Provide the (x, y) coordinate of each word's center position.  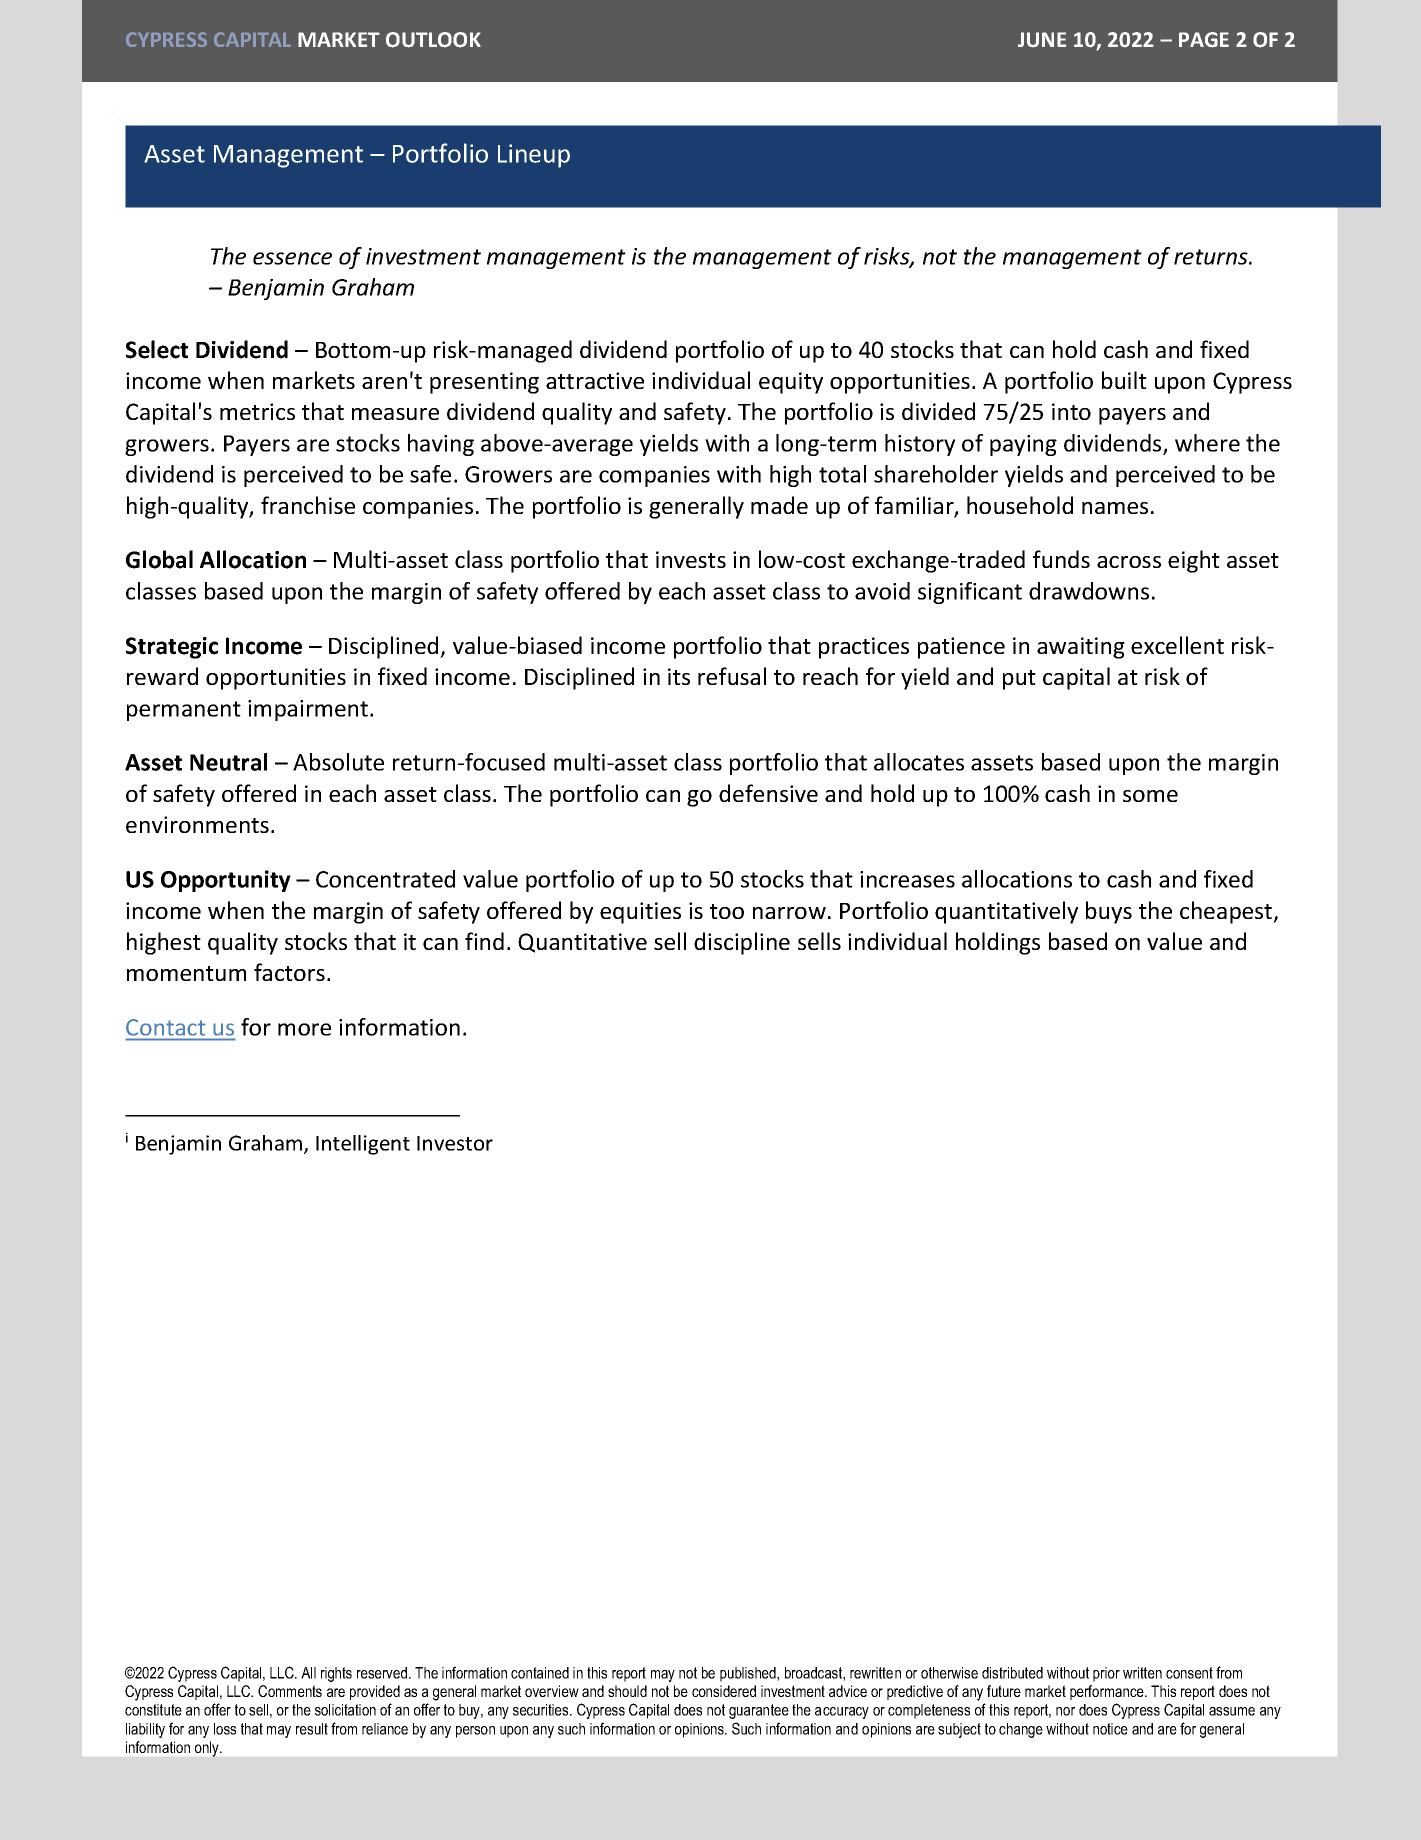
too (727, 911)
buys (1109, 912)
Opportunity (226, 881)
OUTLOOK (433, 40)
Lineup (534, 156)
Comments (290, 1691)
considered (724, 1691)
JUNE (1042, 39)
